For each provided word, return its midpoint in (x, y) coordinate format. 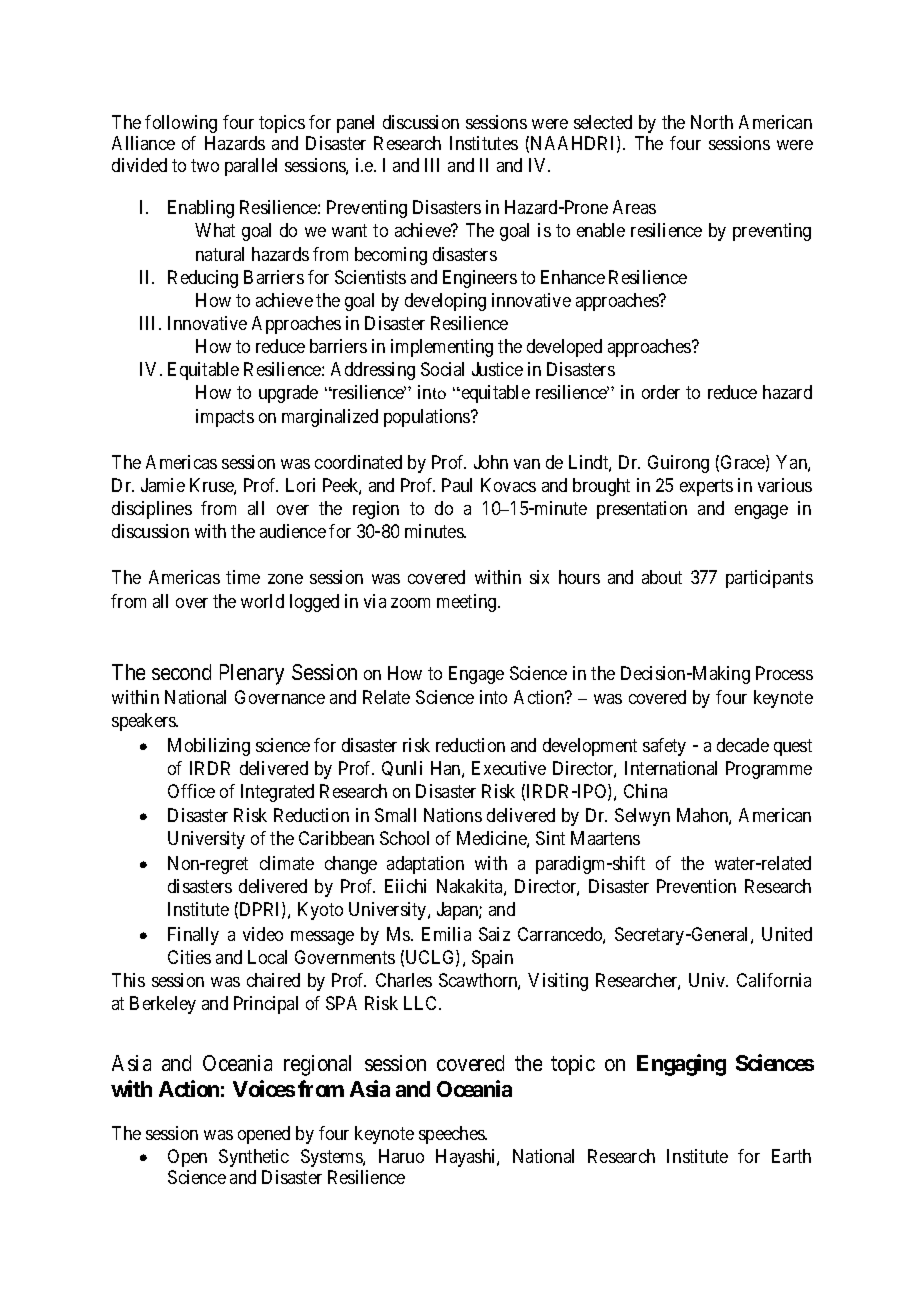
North (712, 122)
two (205, 165)
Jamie (163, 485)
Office (191, 791)
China (645, 791)
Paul (457, 485)
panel (355, 124)
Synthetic (254, 1158)
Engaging (681, 1065)
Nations (453, 815)
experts (706, 487)
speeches (452, 1135)
